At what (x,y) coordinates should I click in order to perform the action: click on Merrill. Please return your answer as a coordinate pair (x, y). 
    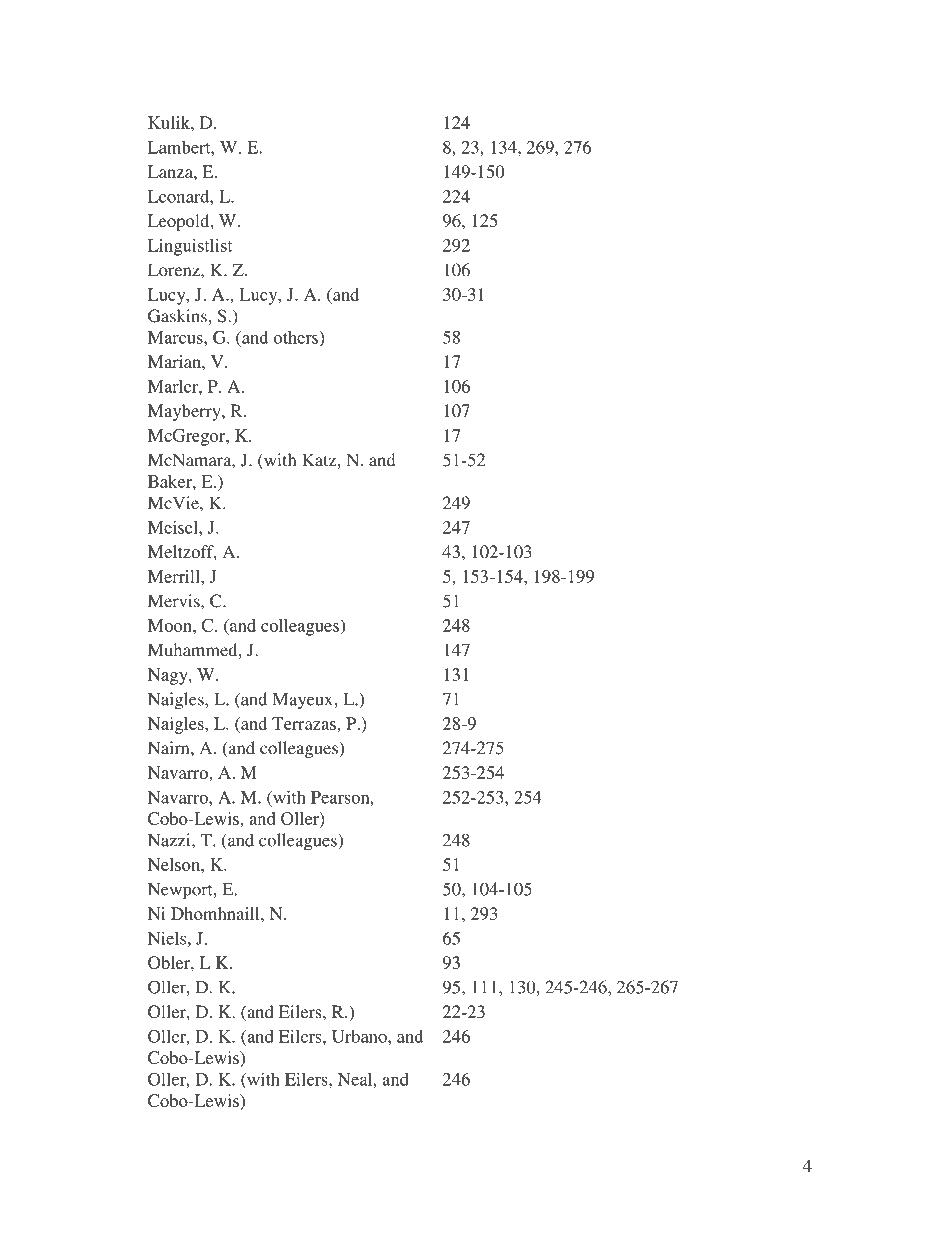
    Looking at the image, I should click on (175, 576).
